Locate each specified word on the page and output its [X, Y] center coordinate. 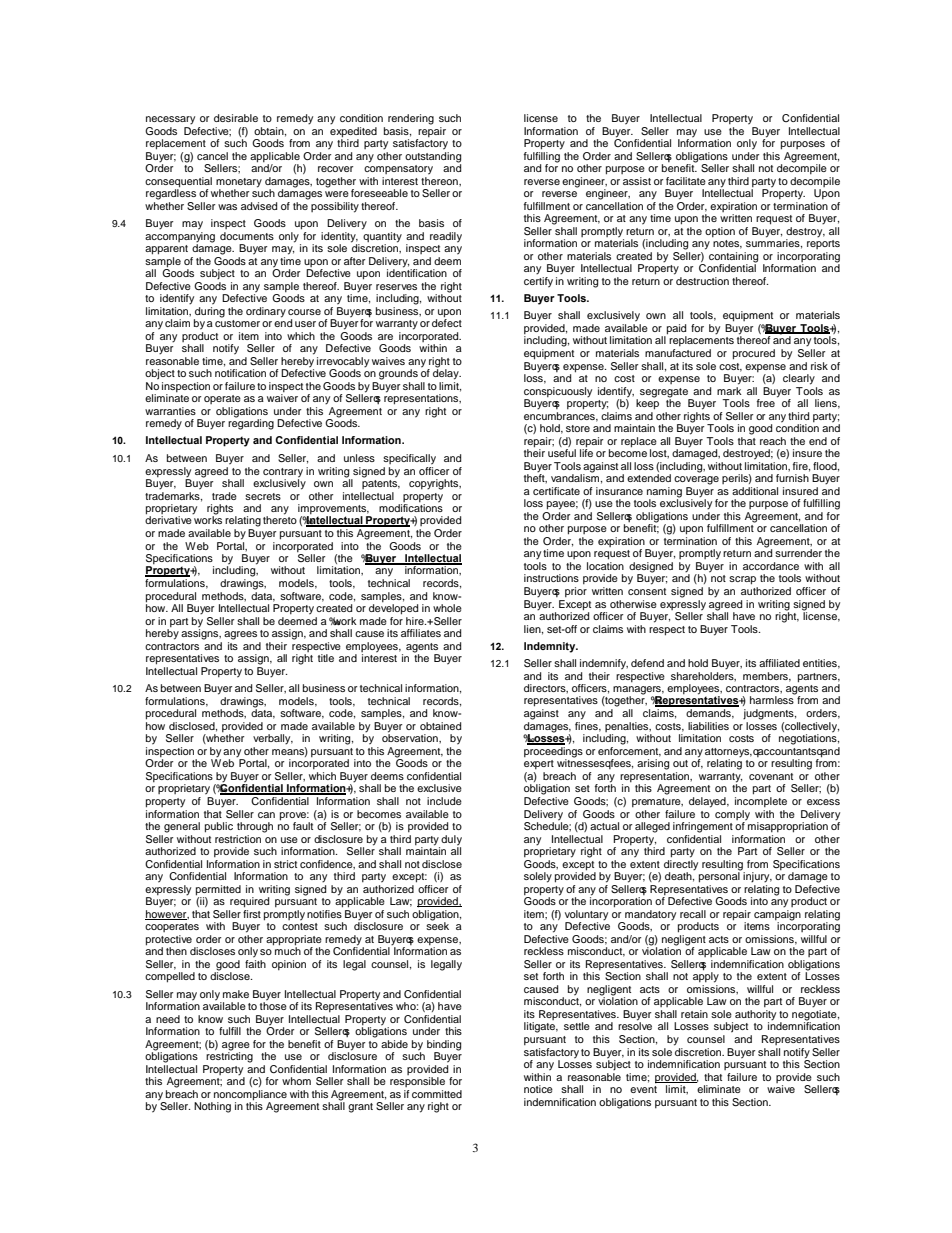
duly [451, 840]
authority [755, 1016]
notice [538, 1089]
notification [240, 373]
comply [732, 815]
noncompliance [250, 1095]
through [255, 827]
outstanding [433, 158]
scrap [742, 580]
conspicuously [558, 392]
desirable [236, 118]
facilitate [686, 181]
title [326, 658]
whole [447, 608]
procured [754, 354]
